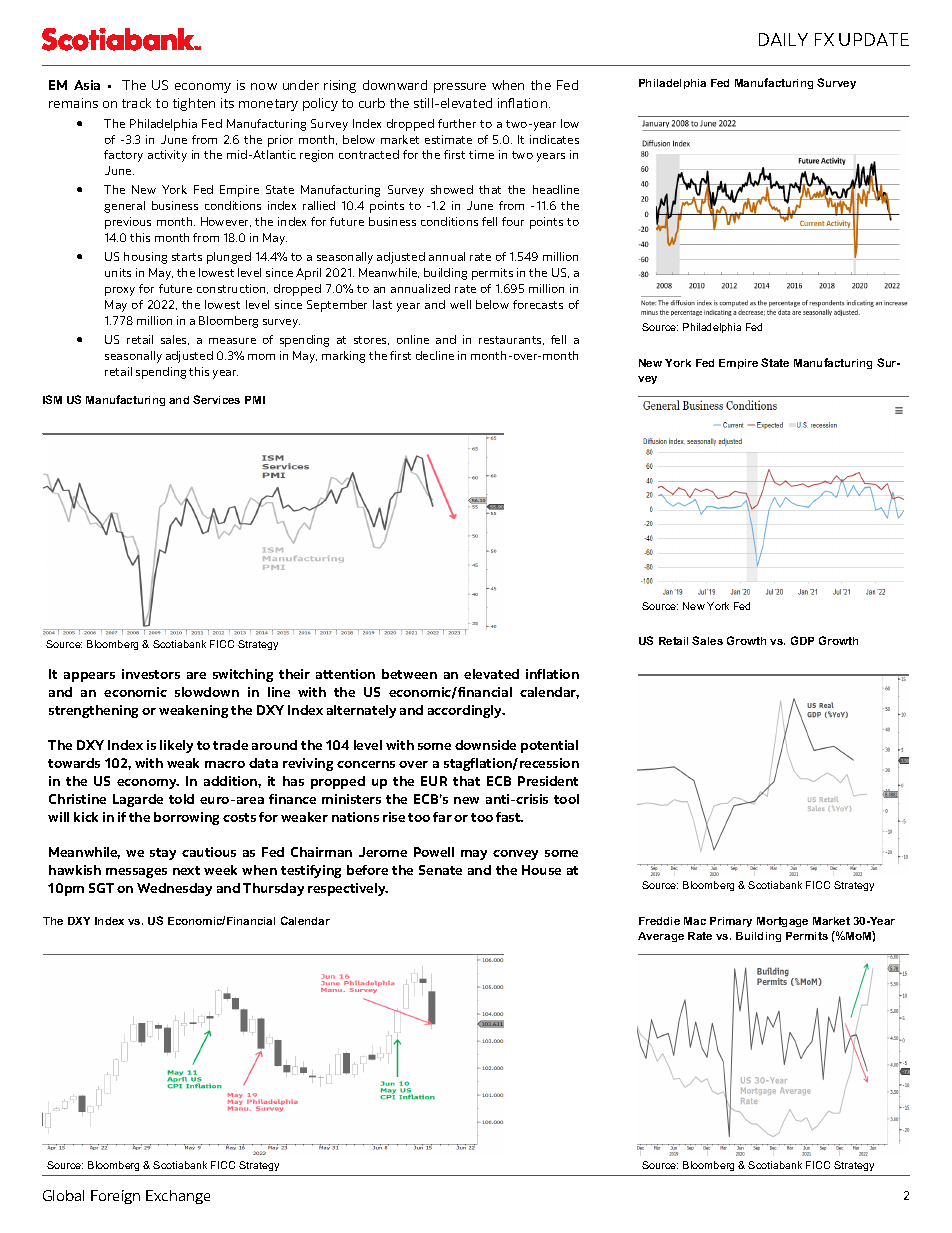 The height and width of the screenshot is (1233, 952). Describe the element at coordinates (216, 399) in the screenshot. I see `Services` at that location.
